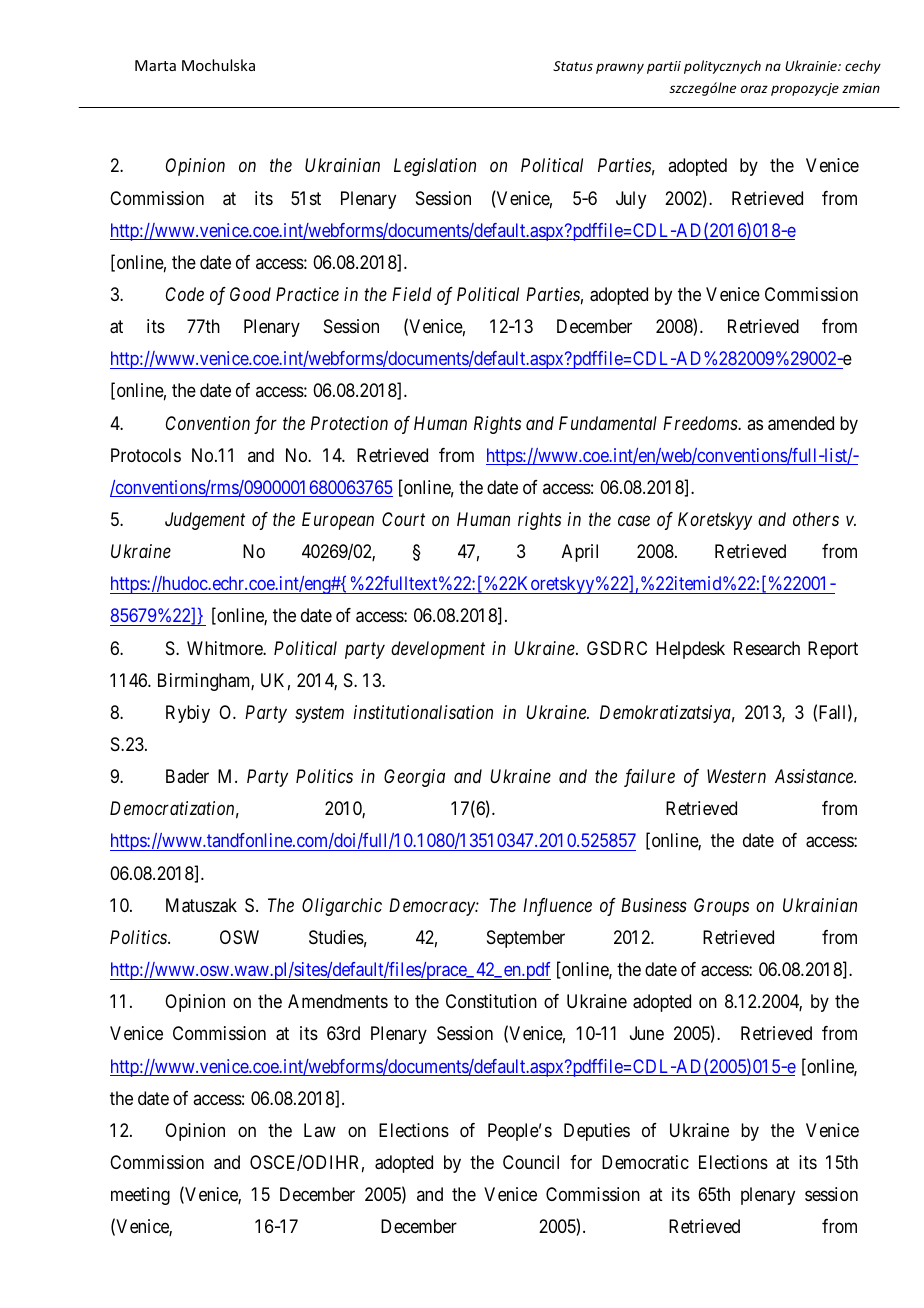  I want to click on meeting, so click(140, 1196).
